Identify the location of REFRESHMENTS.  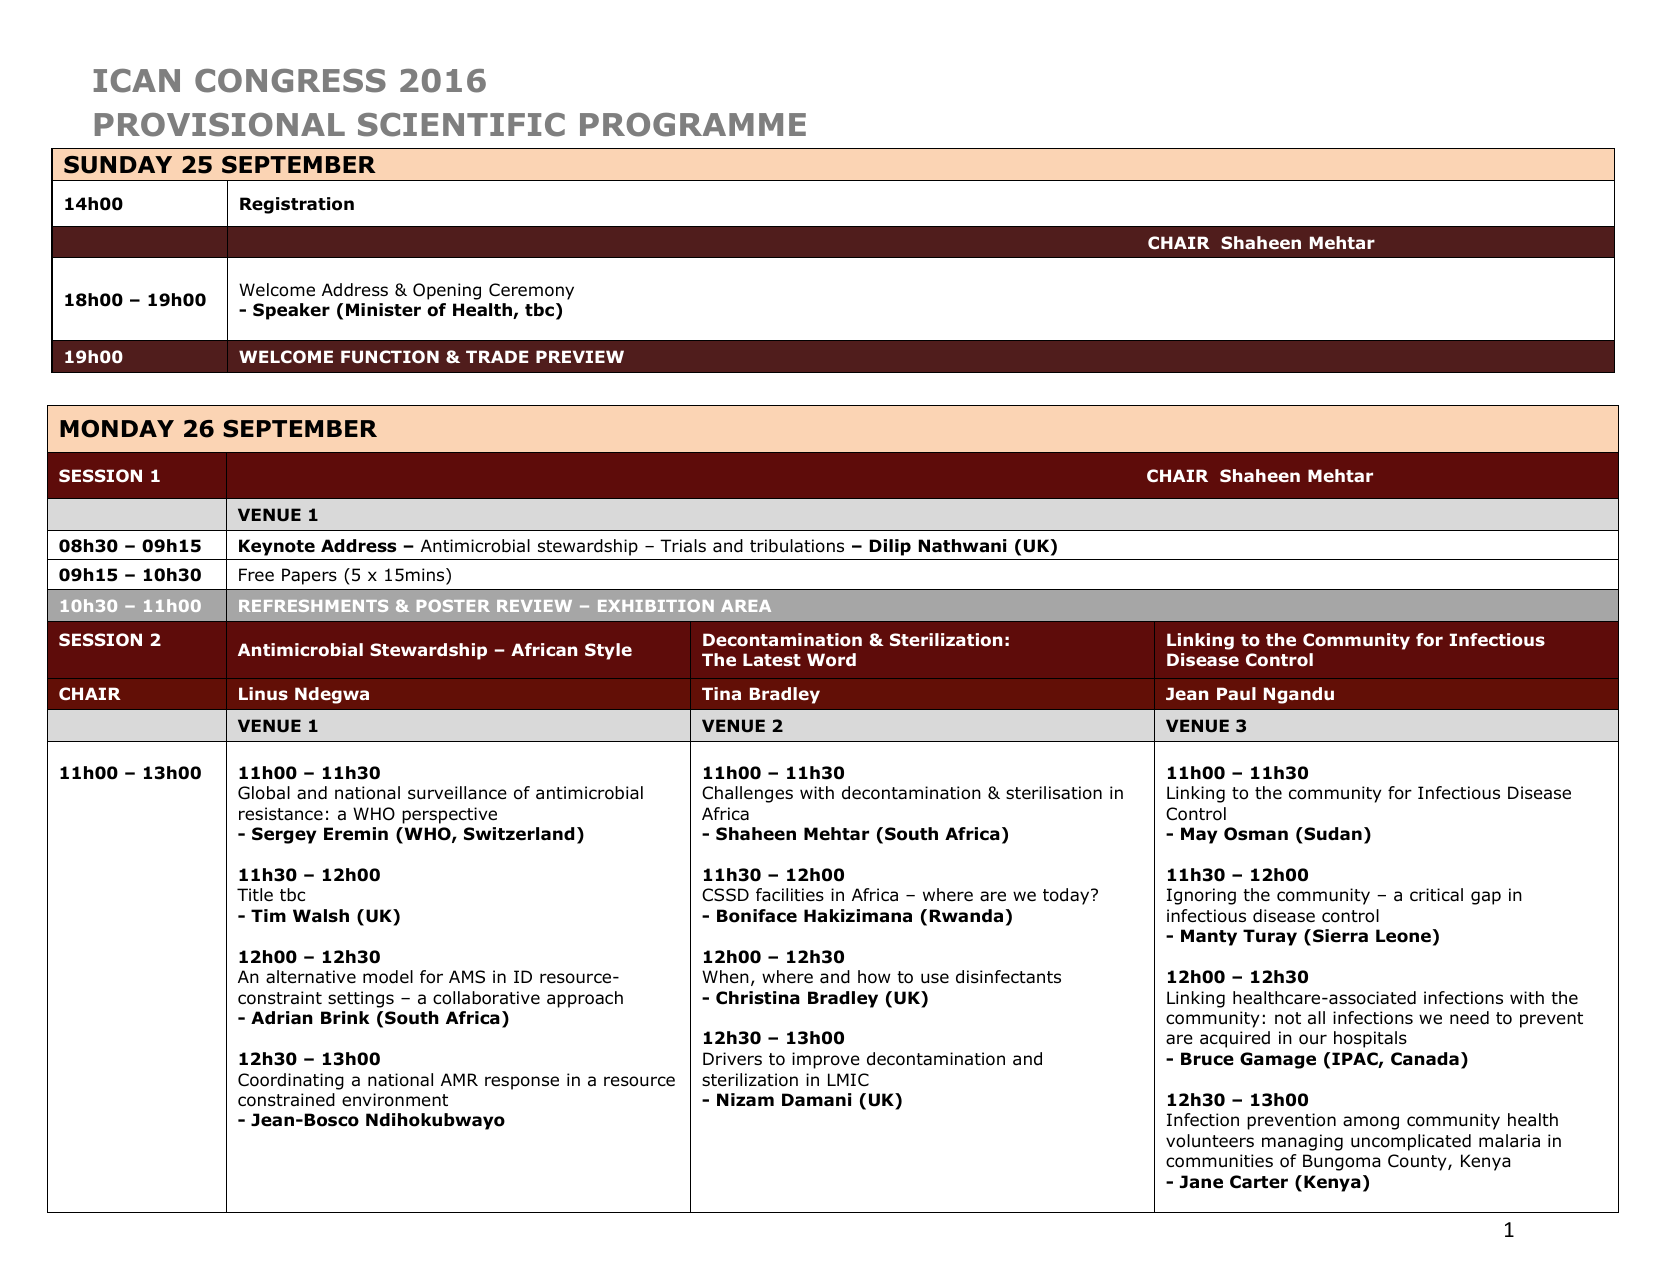
(313, 606).
